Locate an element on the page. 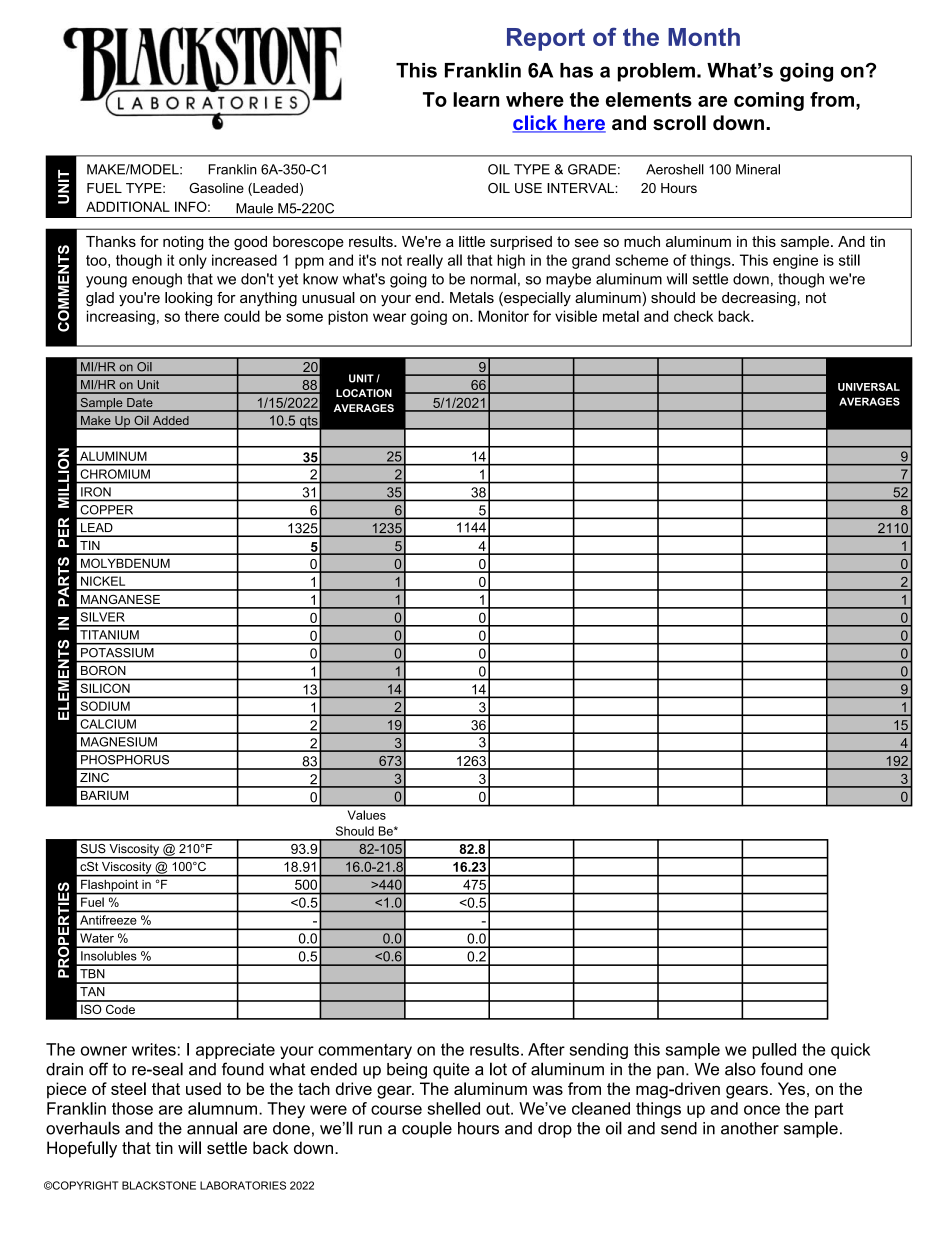 The height and width of the image is (1233, 952). coming is located at coordinates (769, 101).
